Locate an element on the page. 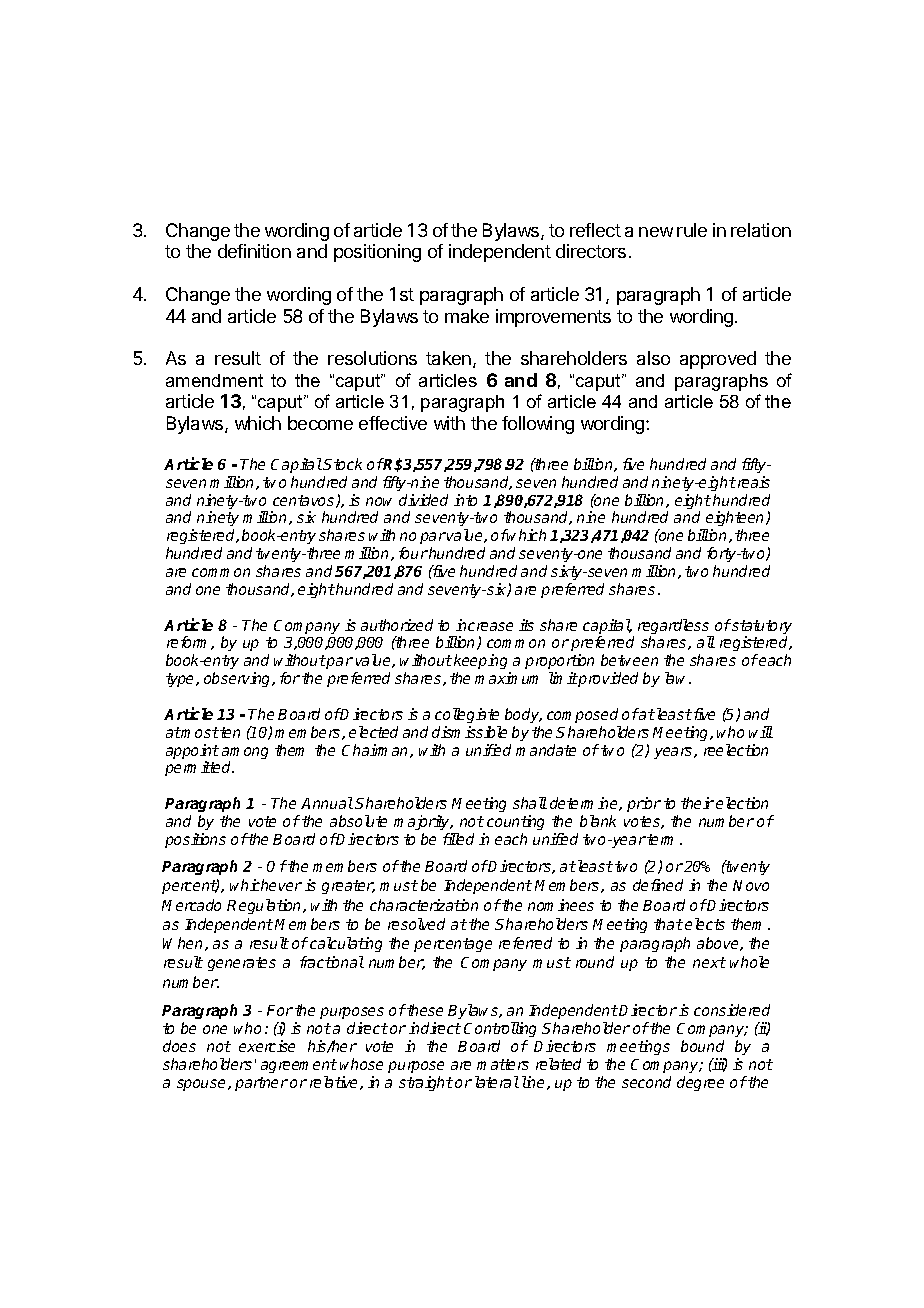 Image resolution: width=924 pixels, height=1308 pixels. rule is located at coordinates (692, 230).
